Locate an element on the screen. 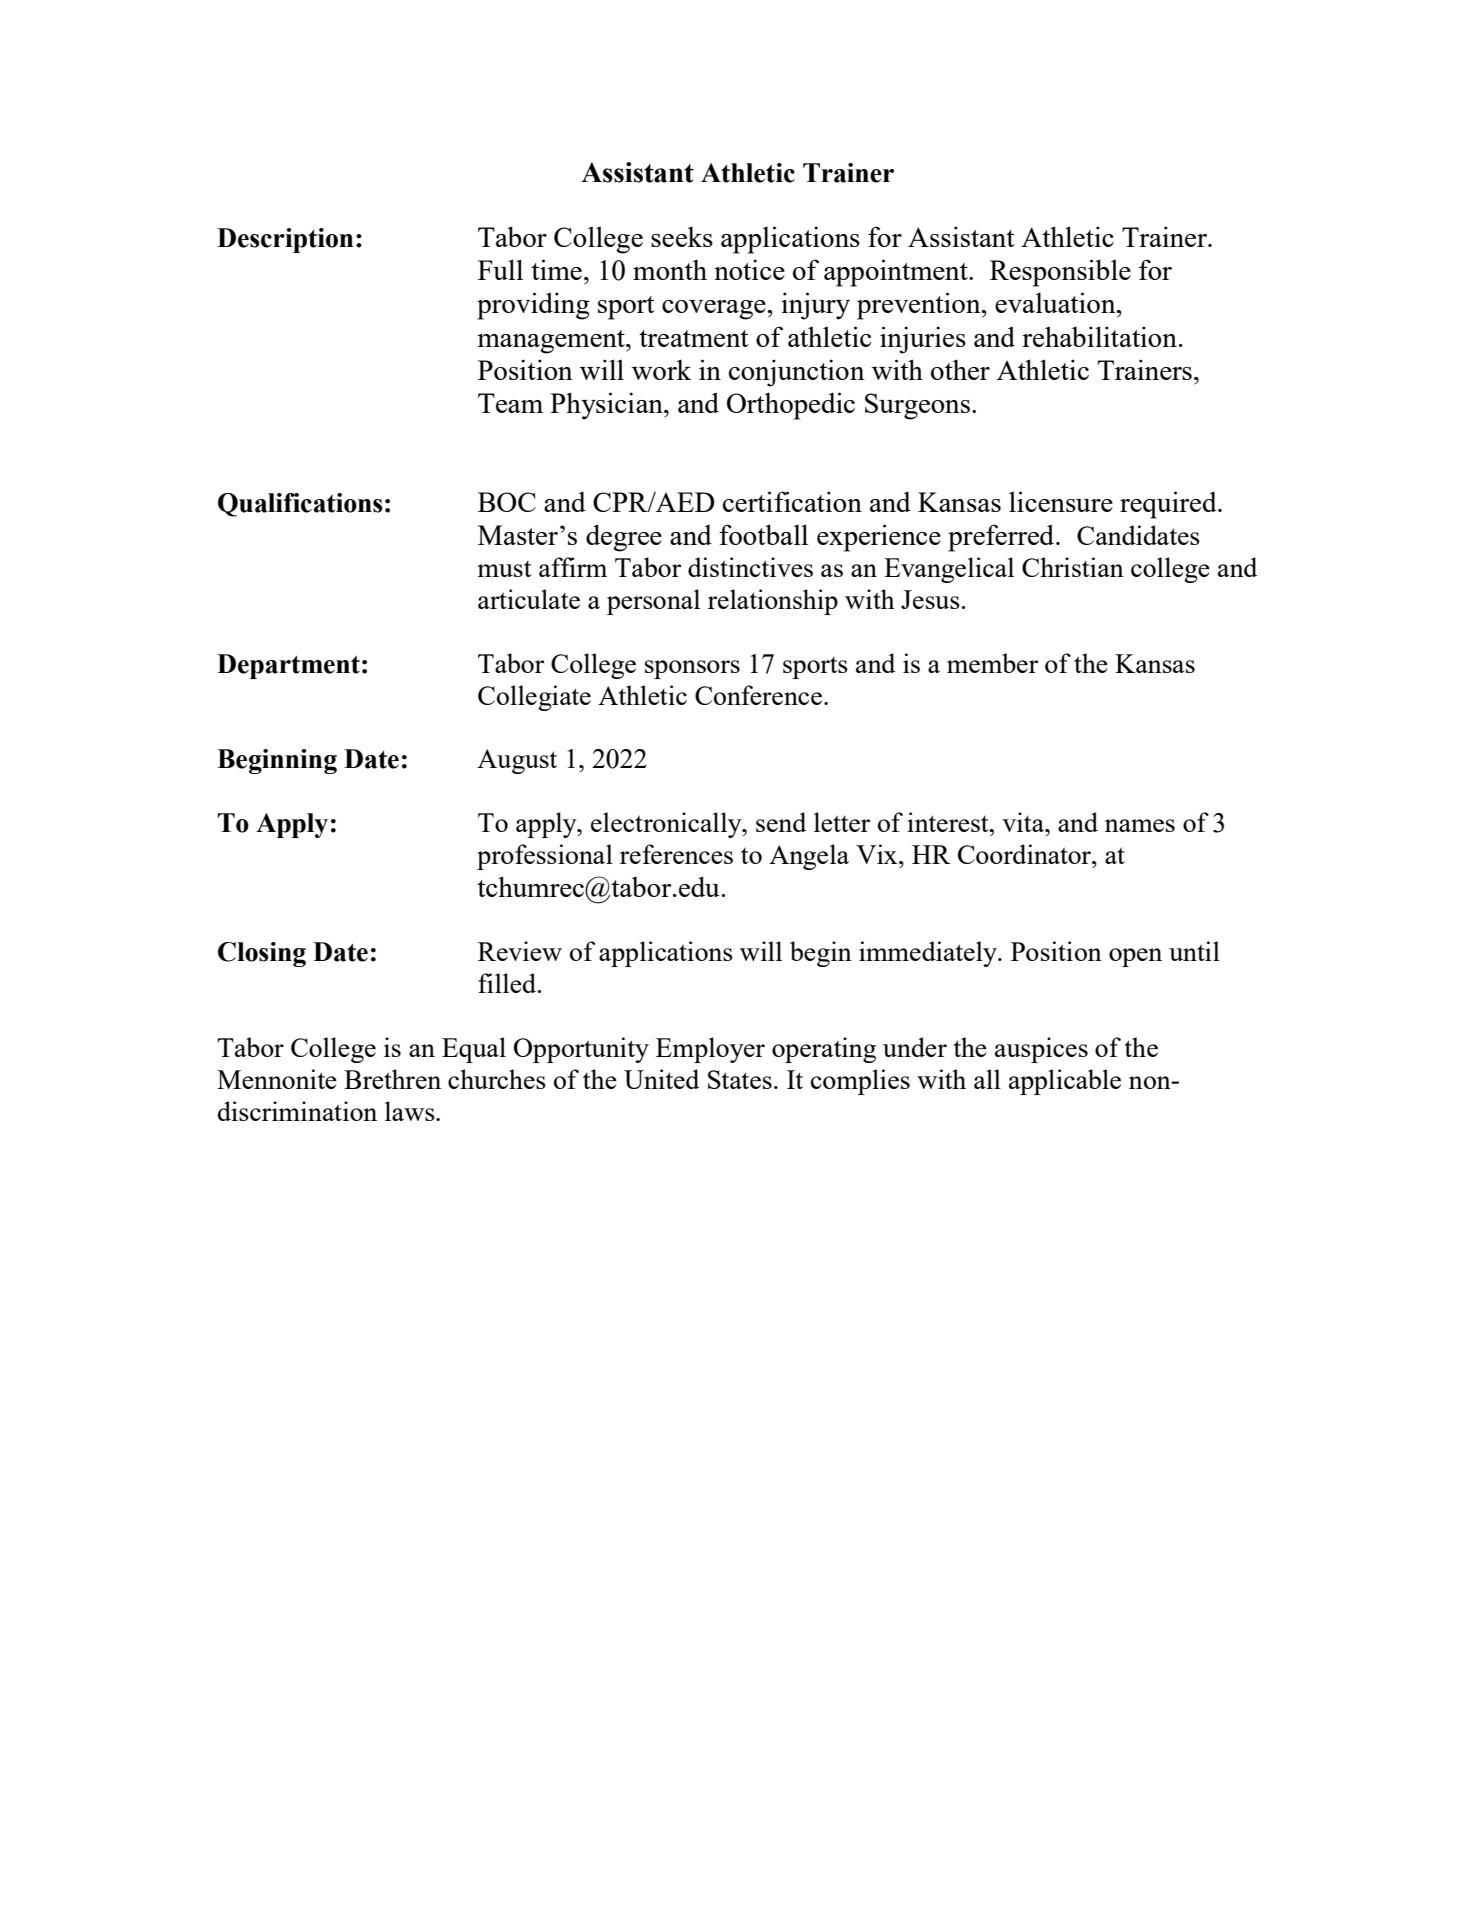  licensure is located at coordinates (1061, 501).
